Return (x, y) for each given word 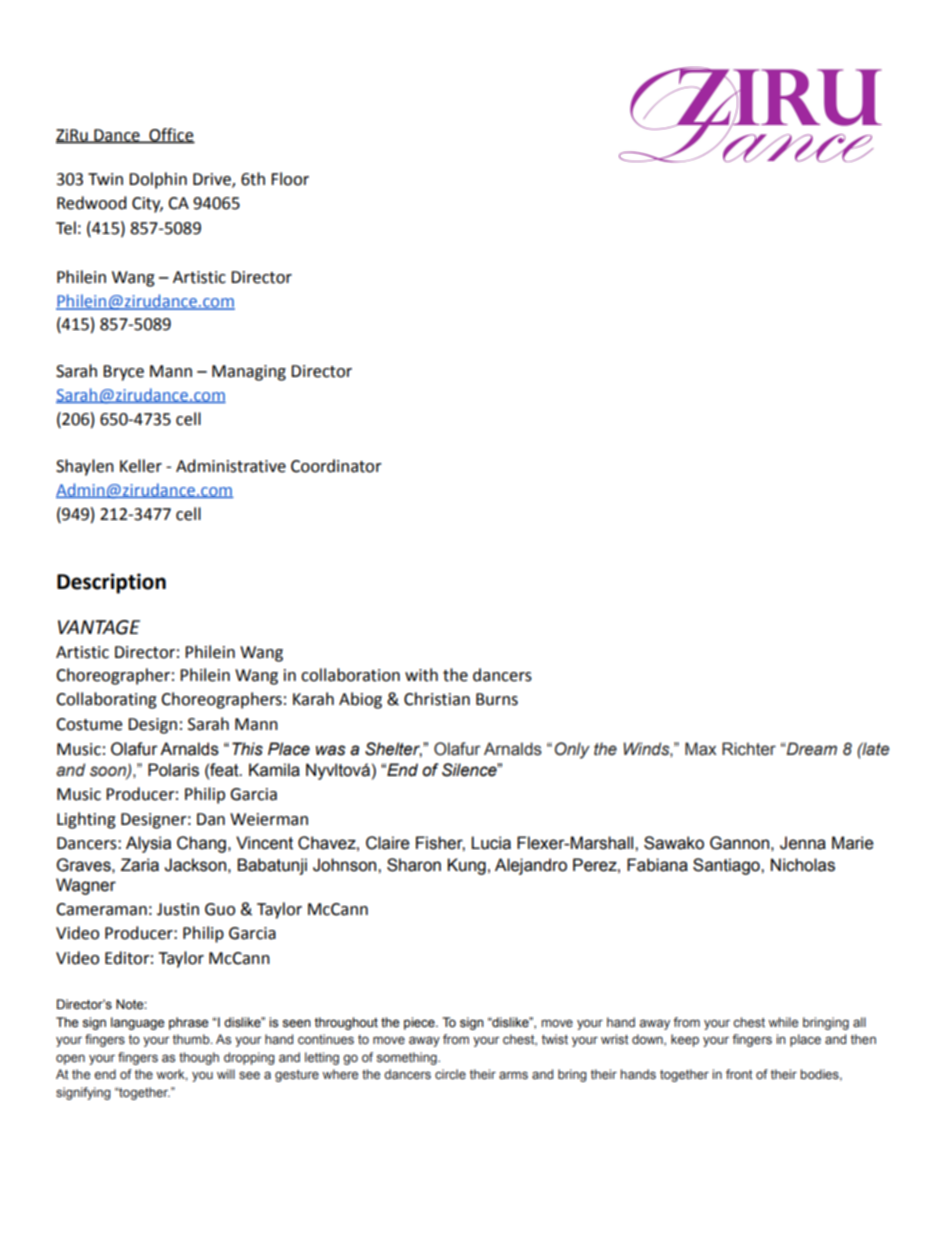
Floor (290, 179)
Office (171, 135)
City (147, 205)
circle (450, 1074)
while (783, 1022)
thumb (192, 1039)
